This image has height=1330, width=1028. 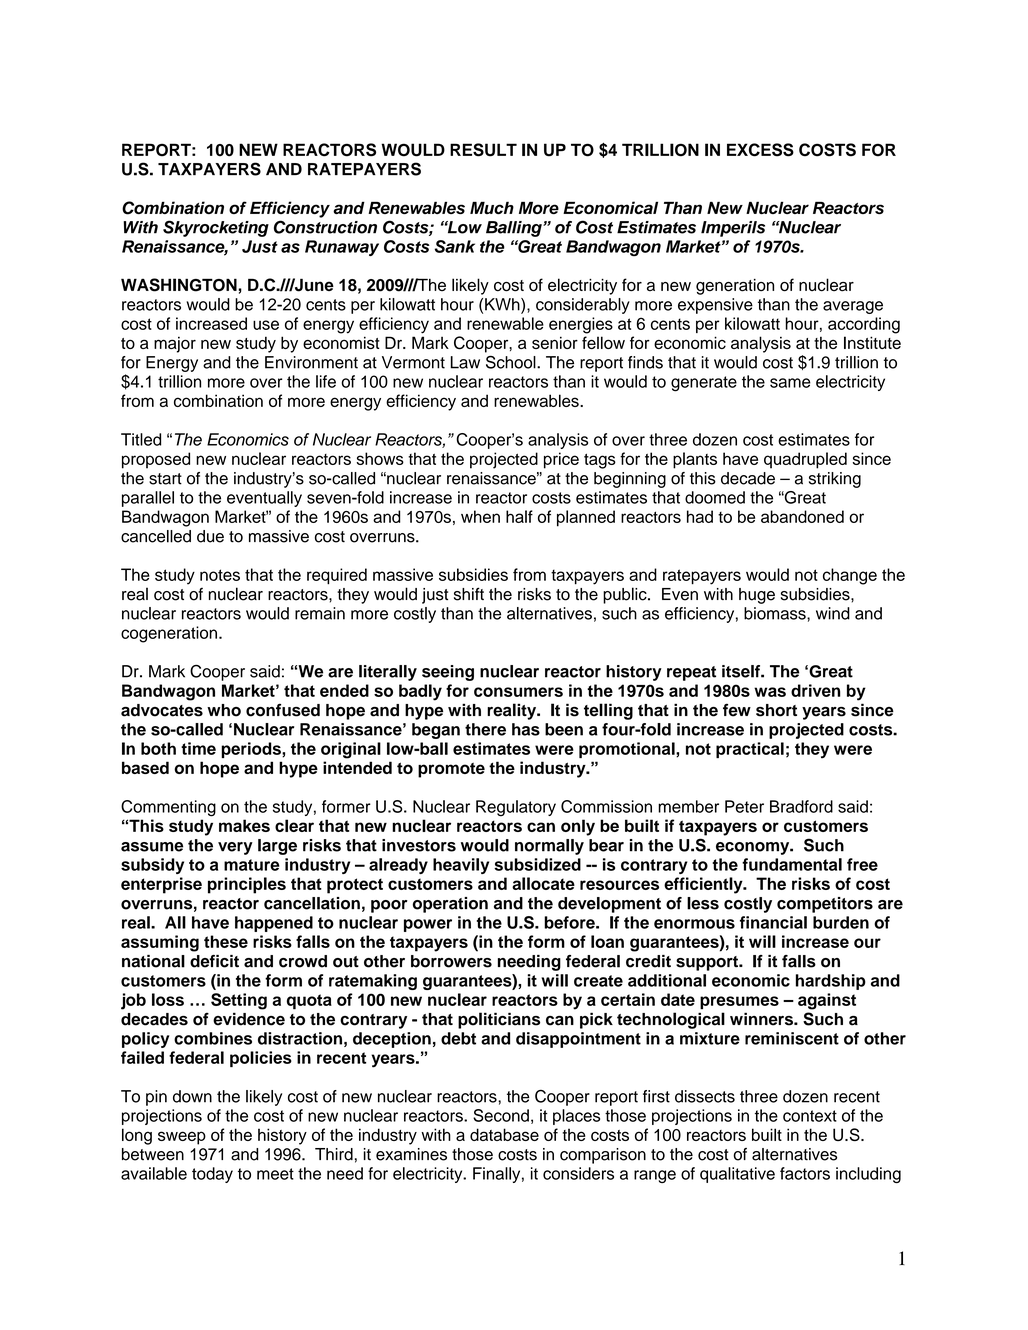 I want to click on shift, so click(x=469, y=594).
